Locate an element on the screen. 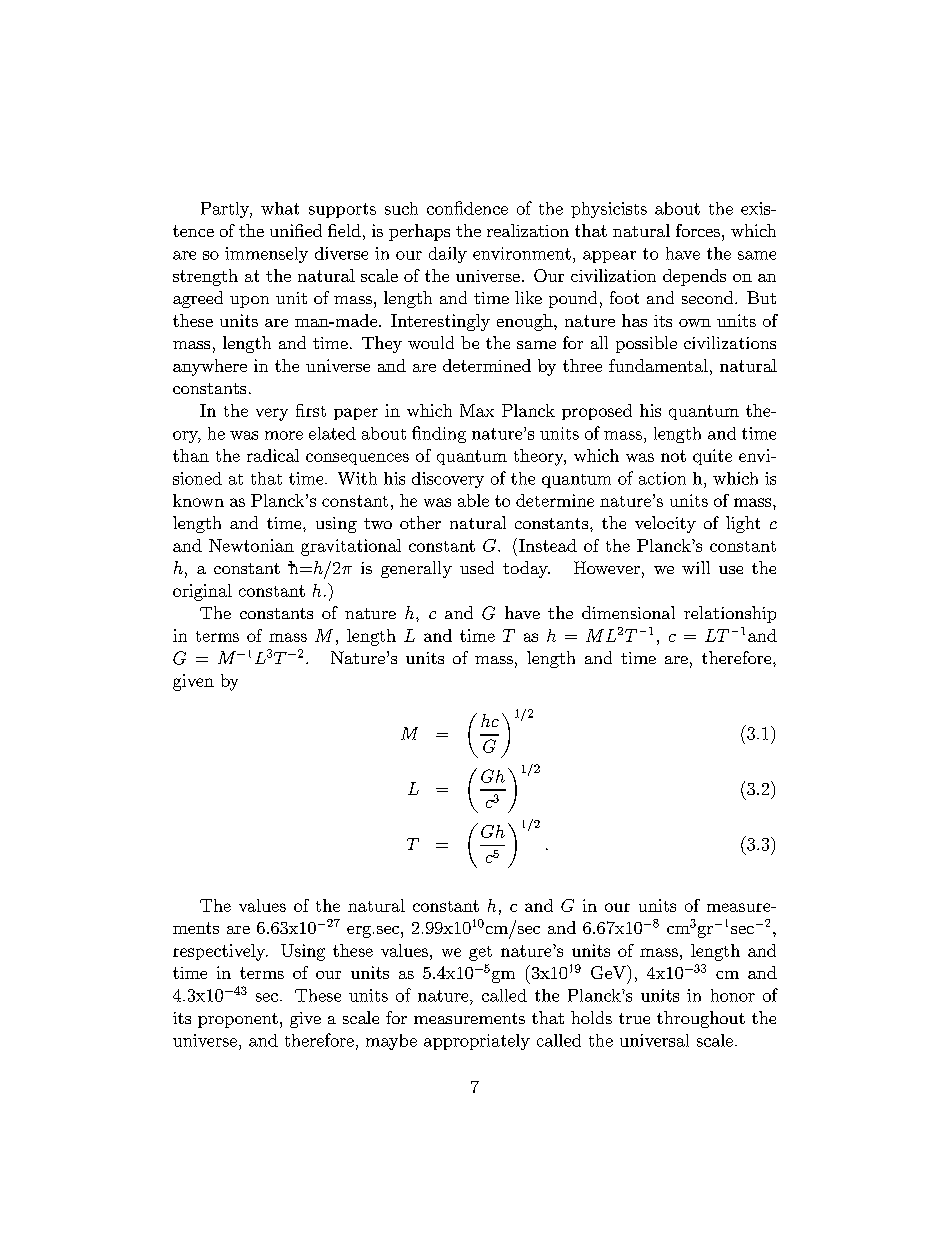 The height and width of the screenshot is (1233, 952). relationship is located at coordinates (730, 614).
